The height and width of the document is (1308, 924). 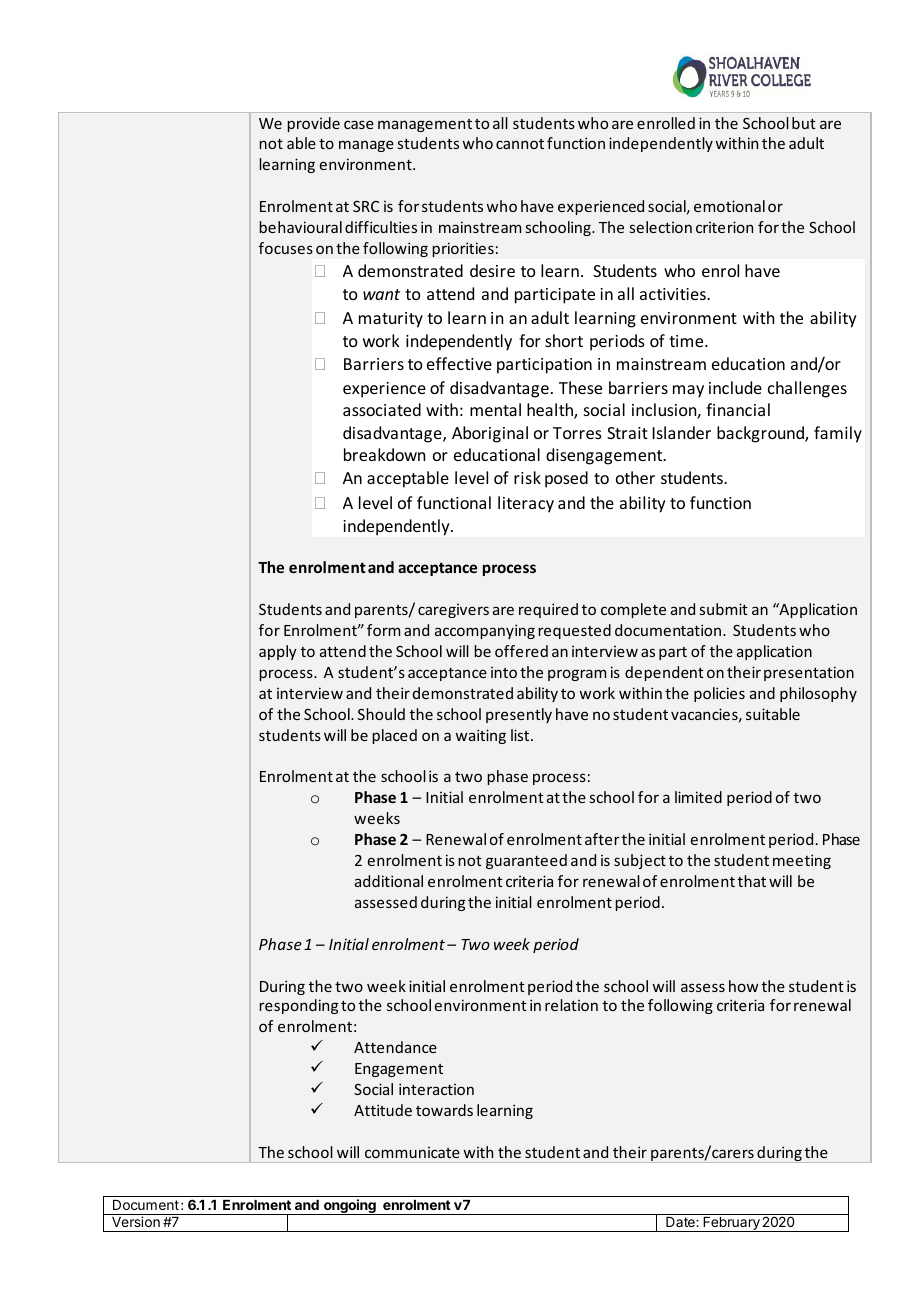 I want to click on cannot, so click(x=520, y=144).
